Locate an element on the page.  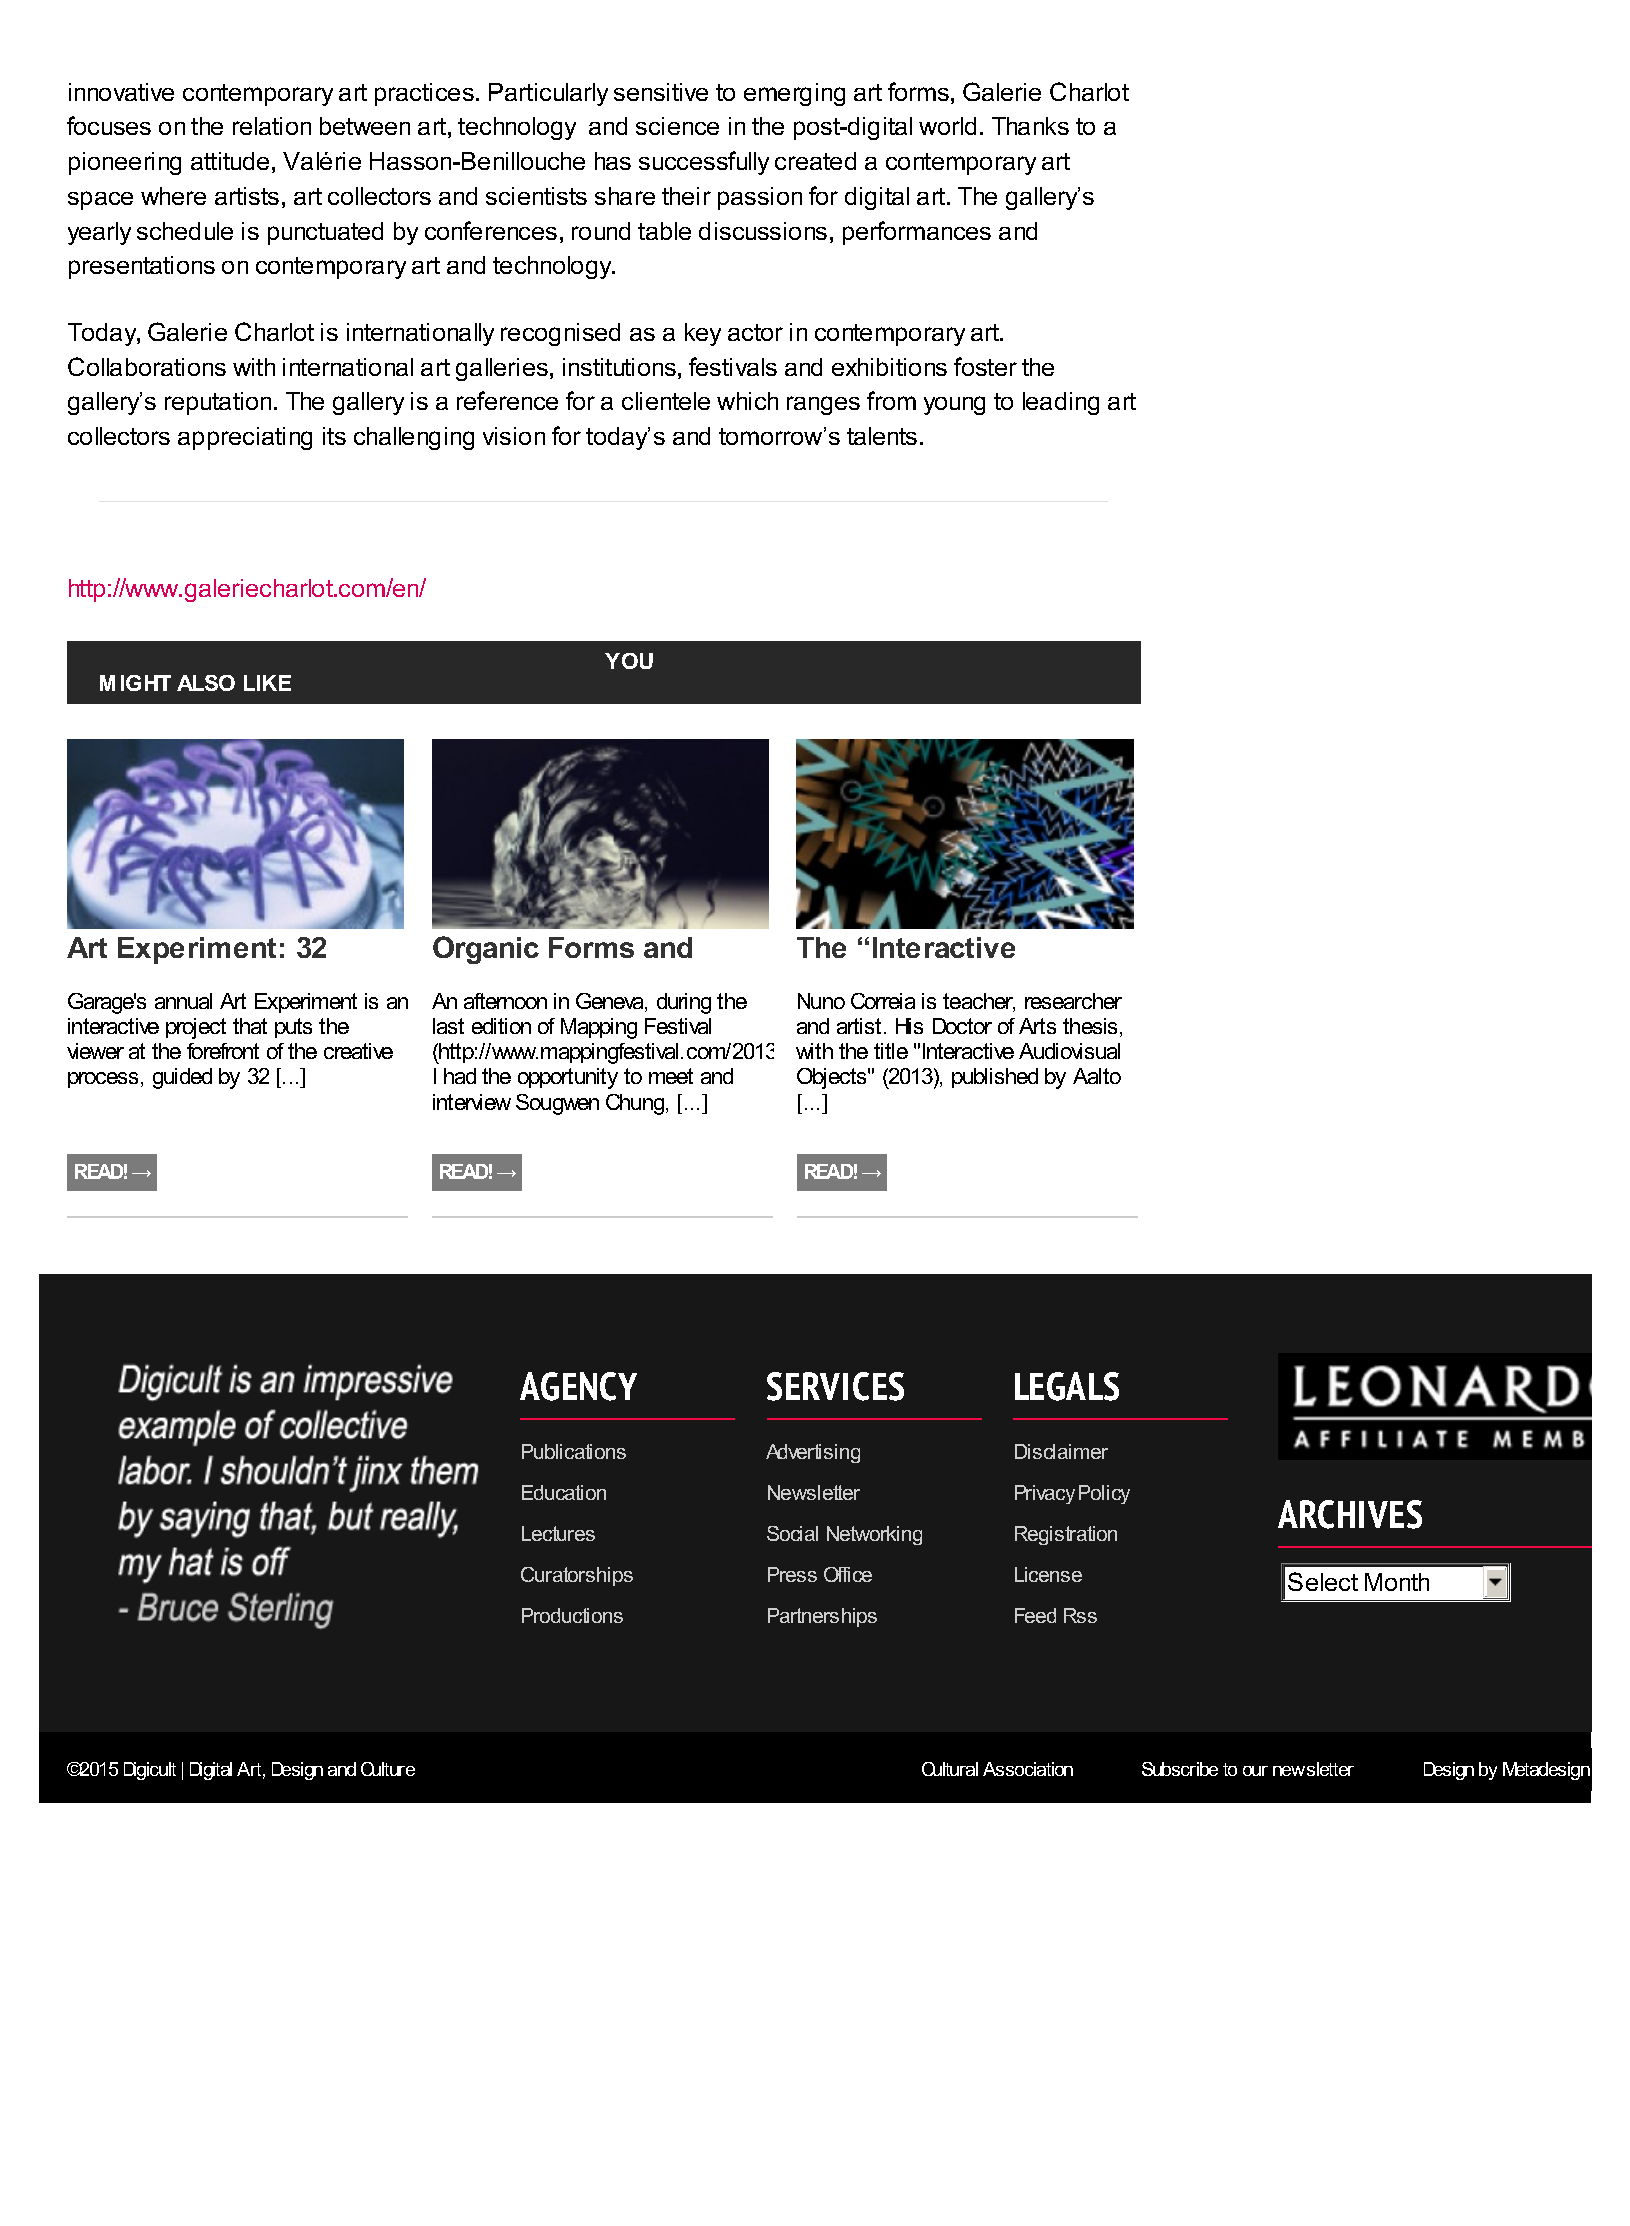
LIKE is located at coordinates (267, 683).
